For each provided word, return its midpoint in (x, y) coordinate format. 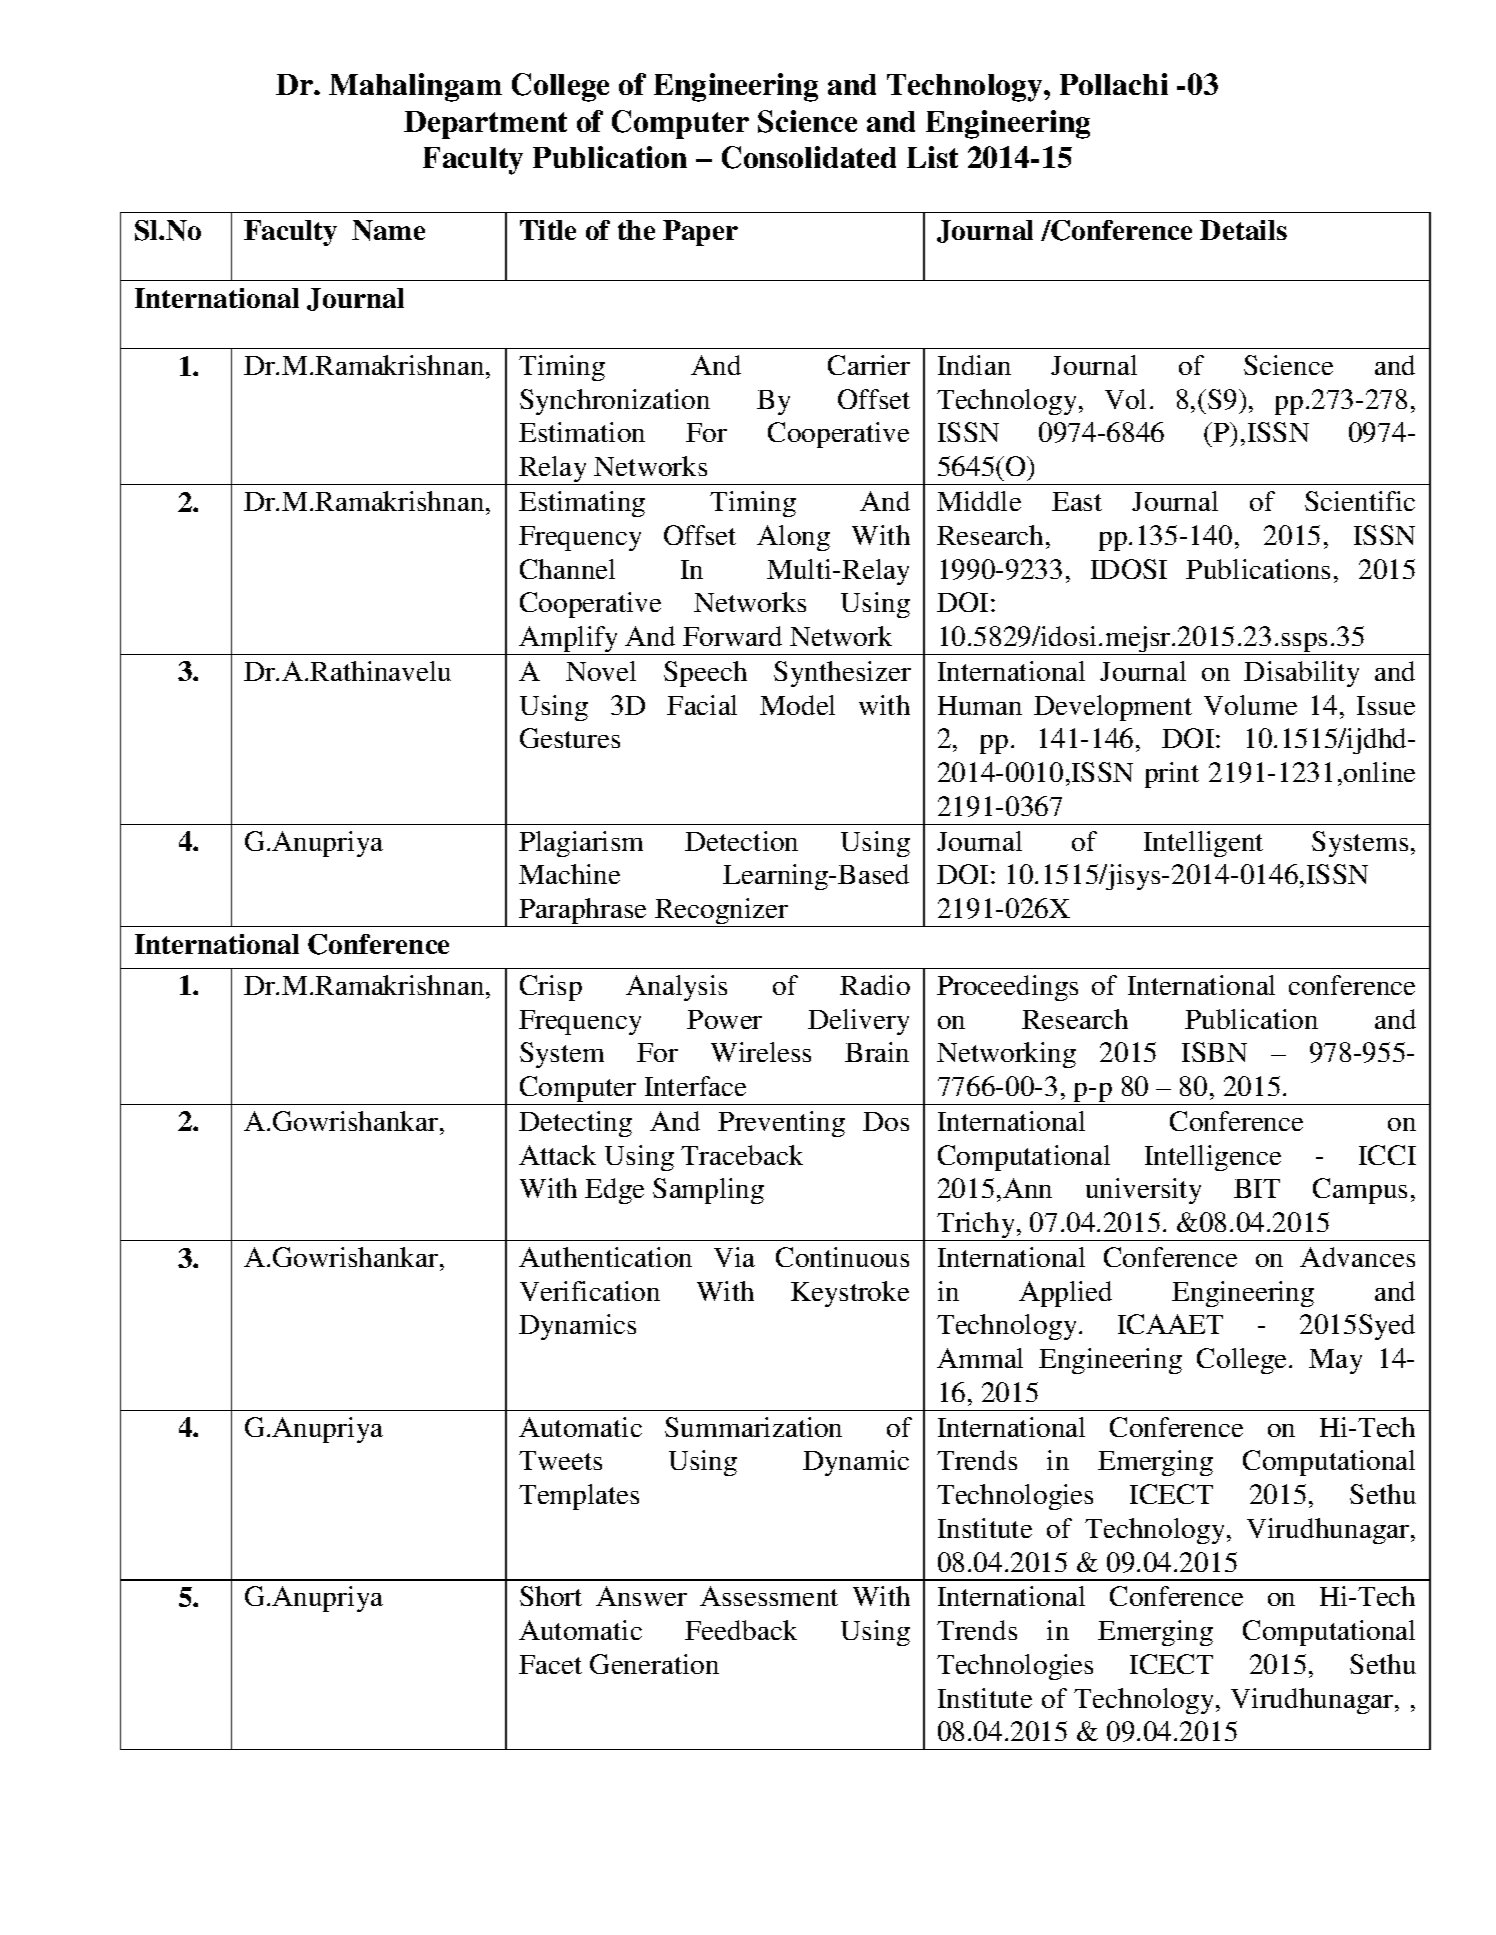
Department (485, 125)
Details (1243, 230)
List (932, 157)
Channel (567, 569)
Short (551, 1596)
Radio (875, 985)
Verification (590, 1291)
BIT (1257, 1188)
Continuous (842, 1257)
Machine (569, 874)
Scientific (1360, 501)
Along (793, 538)
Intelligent (1203, 844)
